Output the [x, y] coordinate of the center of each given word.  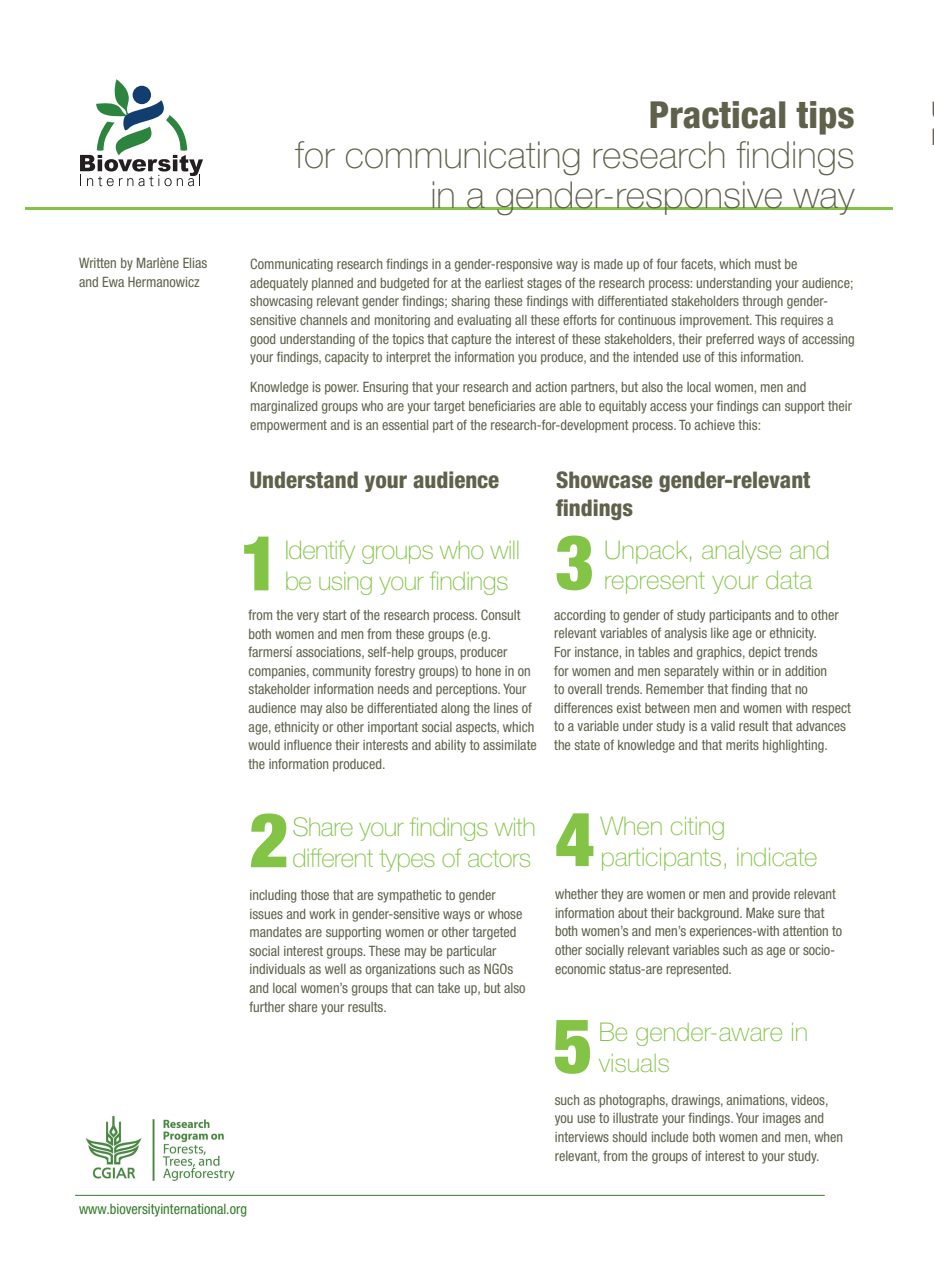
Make [760, 913]
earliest [504, 283]
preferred [730, 340]
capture [471, 340]
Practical [717, 115]
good [262, 340]
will [504, 550]
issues [266, 914]
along [455, 709]
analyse [741, 552]
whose [505, 914]
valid [723, 726]
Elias [195, 263]
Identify [320, 552]
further [267, 1006]
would [264, 745]
